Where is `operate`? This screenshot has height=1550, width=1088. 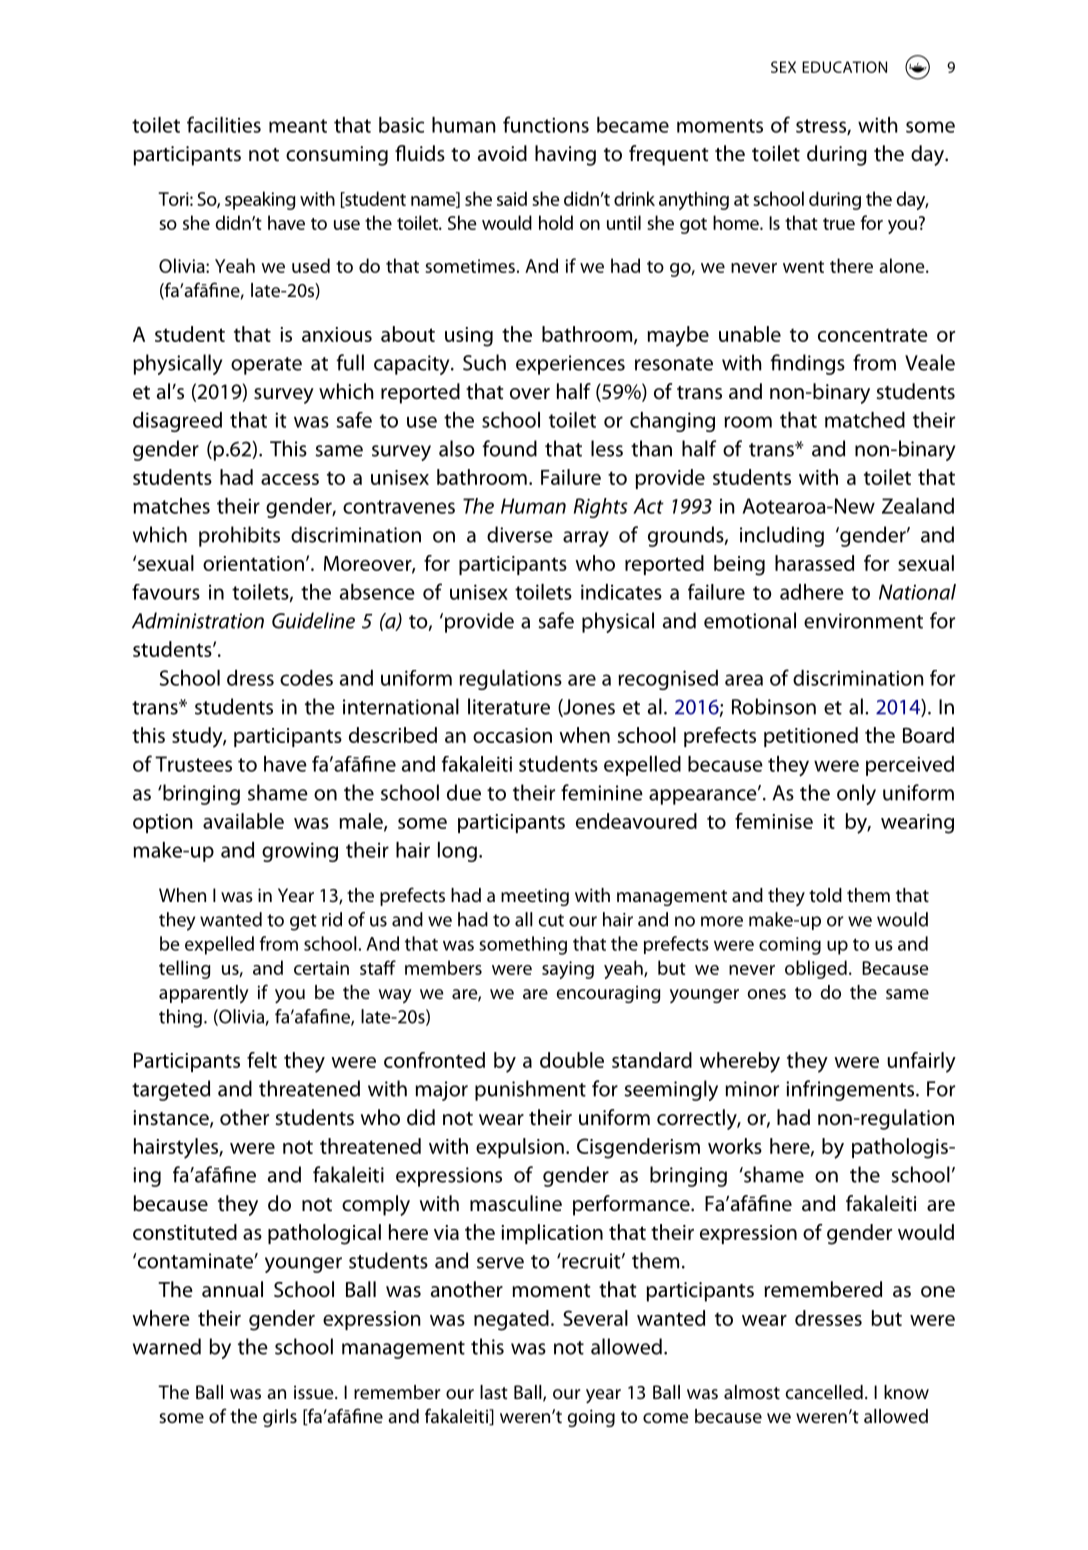
operate is located at coordinates (266, 366).
